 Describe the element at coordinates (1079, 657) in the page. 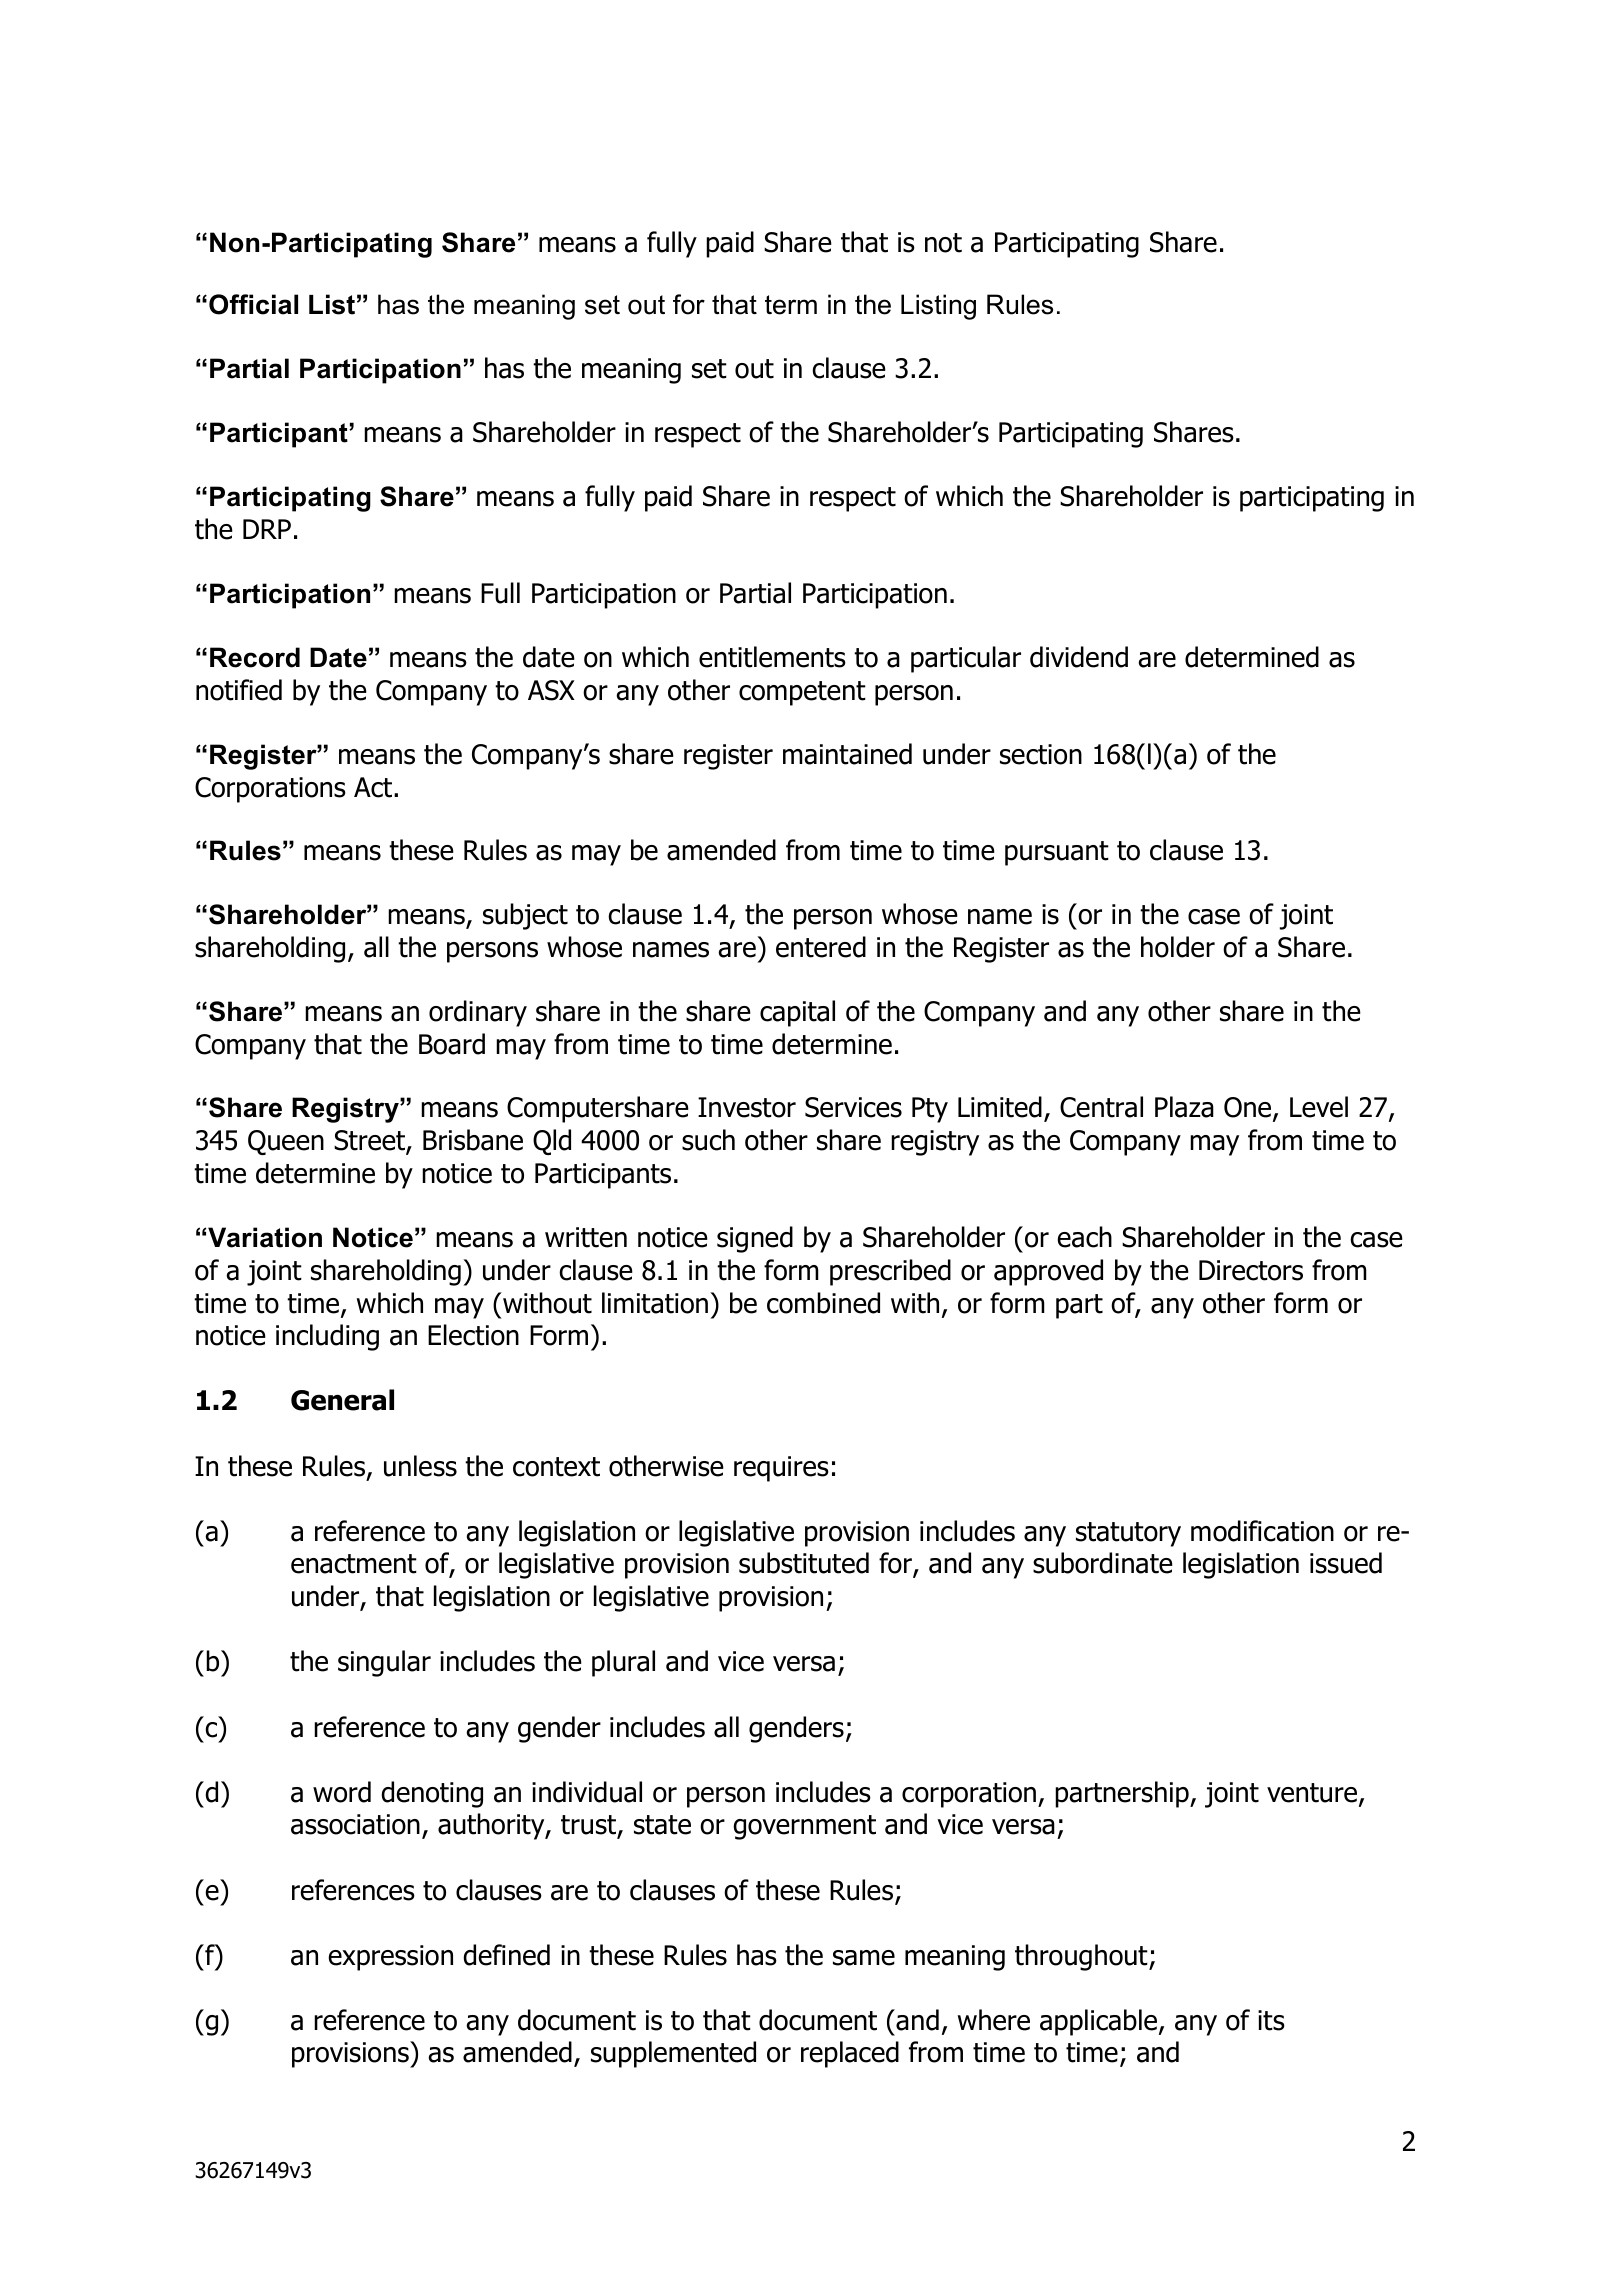

I see `dividend` at that location.
